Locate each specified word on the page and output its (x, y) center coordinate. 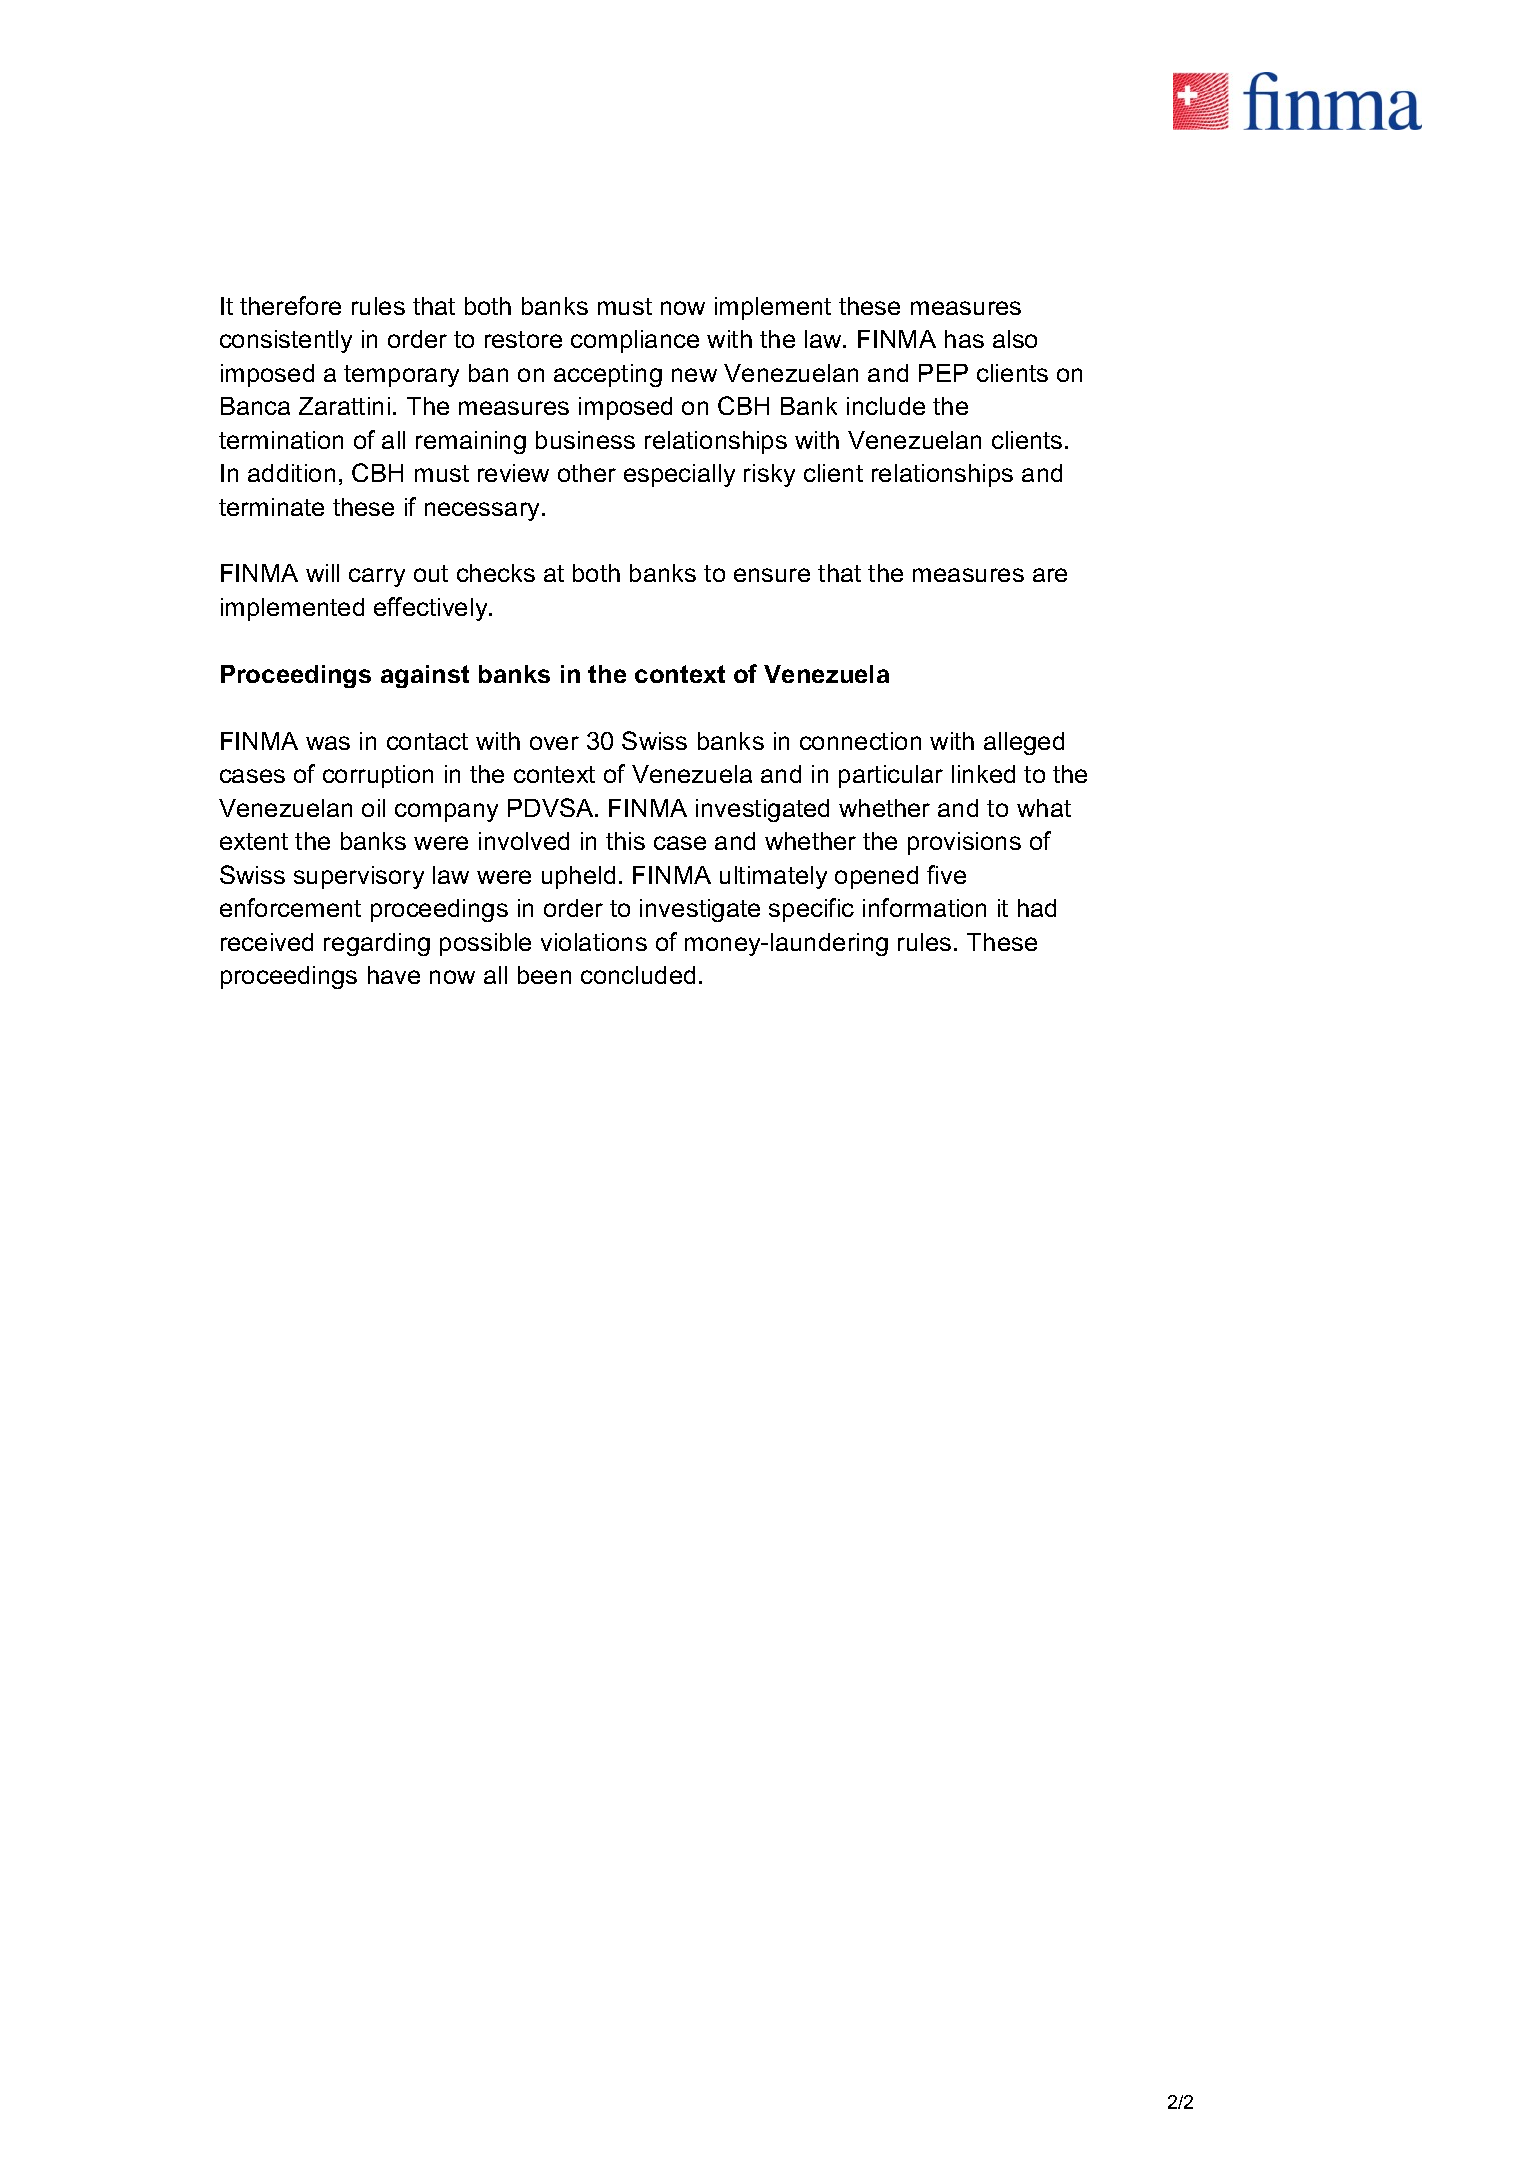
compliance (635, 341)
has (964, 339)
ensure (772, 575)
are (1050, 575)
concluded (638, 975)
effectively (432, 609)
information (924, 907)
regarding (377, 944)
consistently (286, 341)
